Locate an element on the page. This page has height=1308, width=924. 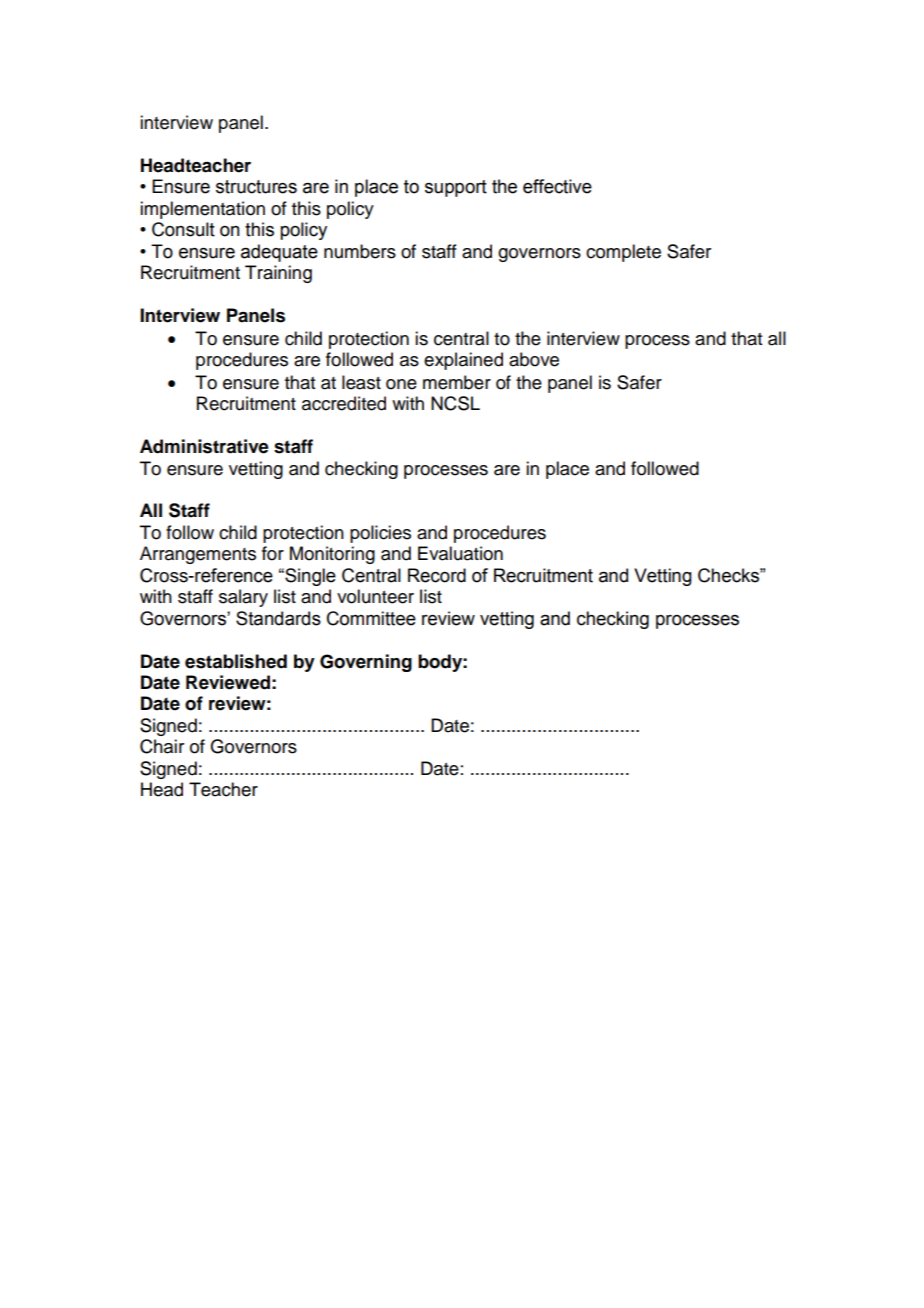
Chair is located at coordinates (162, 746).
